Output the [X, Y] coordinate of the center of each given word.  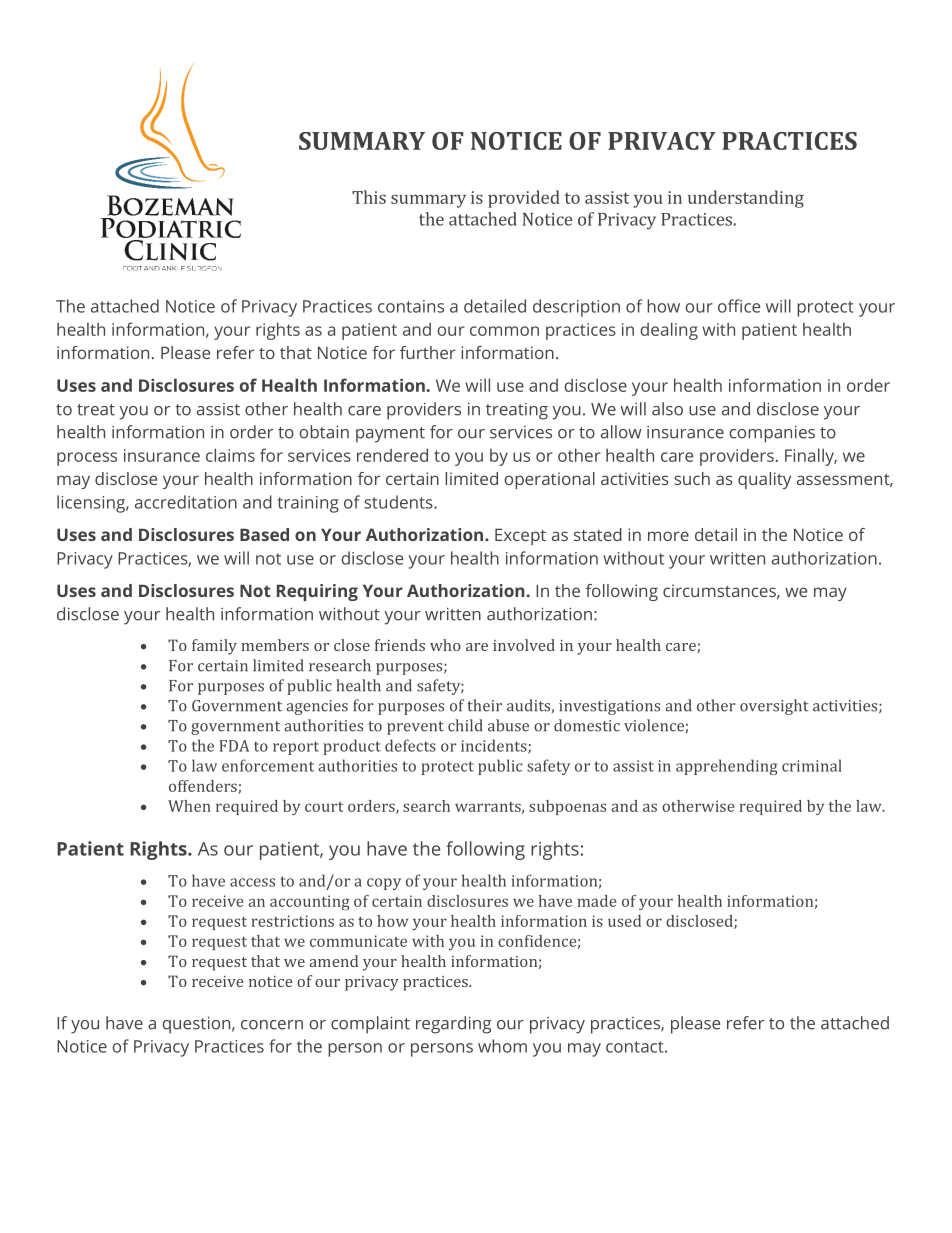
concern [272, 1025]
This [369, 197]
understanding [746, 199]
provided [524, 199]
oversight [774, 707]
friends [400, 645]
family [214, 647]
